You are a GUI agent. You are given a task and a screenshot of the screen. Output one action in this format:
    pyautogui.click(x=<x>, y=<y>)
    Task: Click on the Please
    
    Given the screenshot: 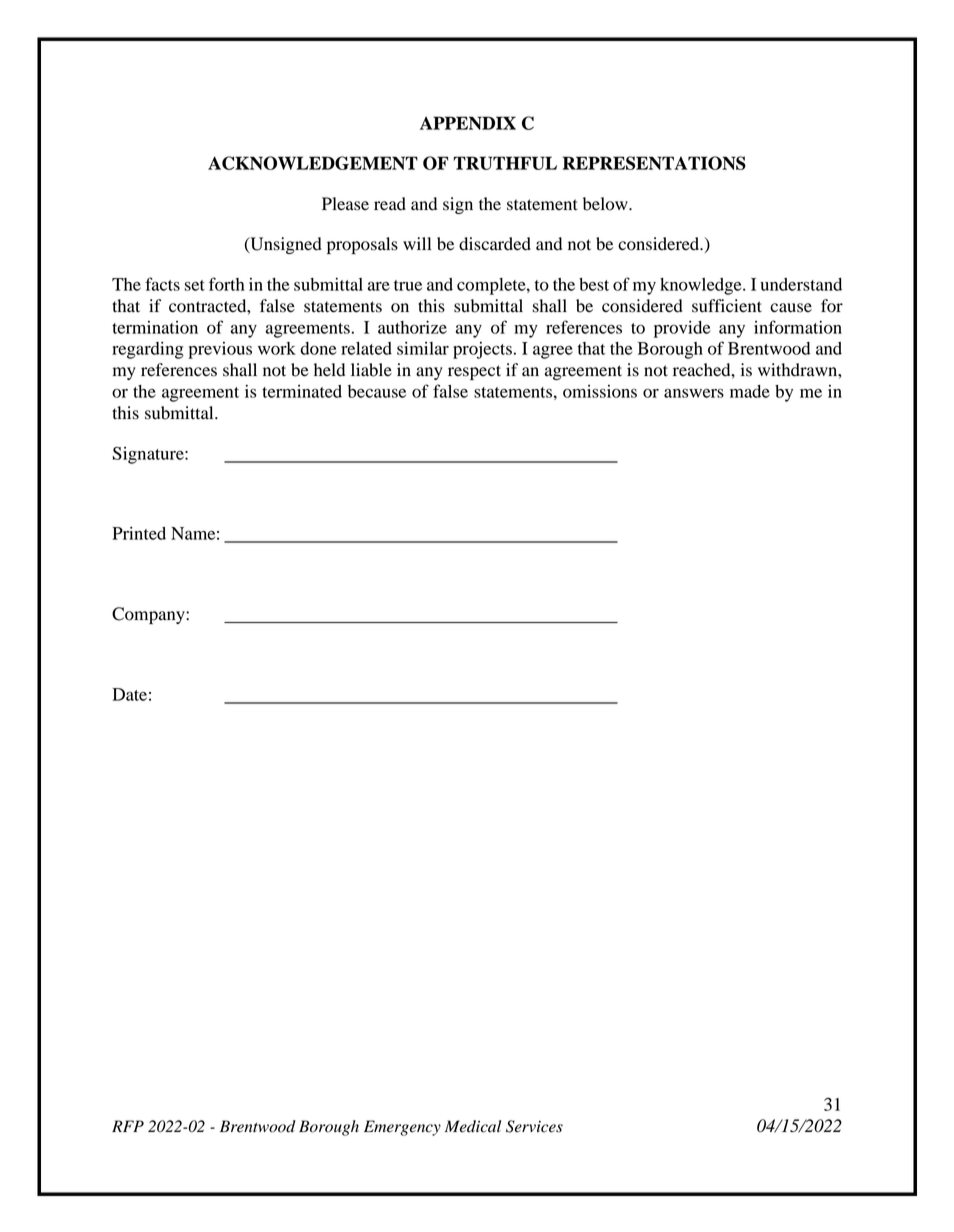 What is the action you would take?
    pyautogui.click(x=345, y=204)
